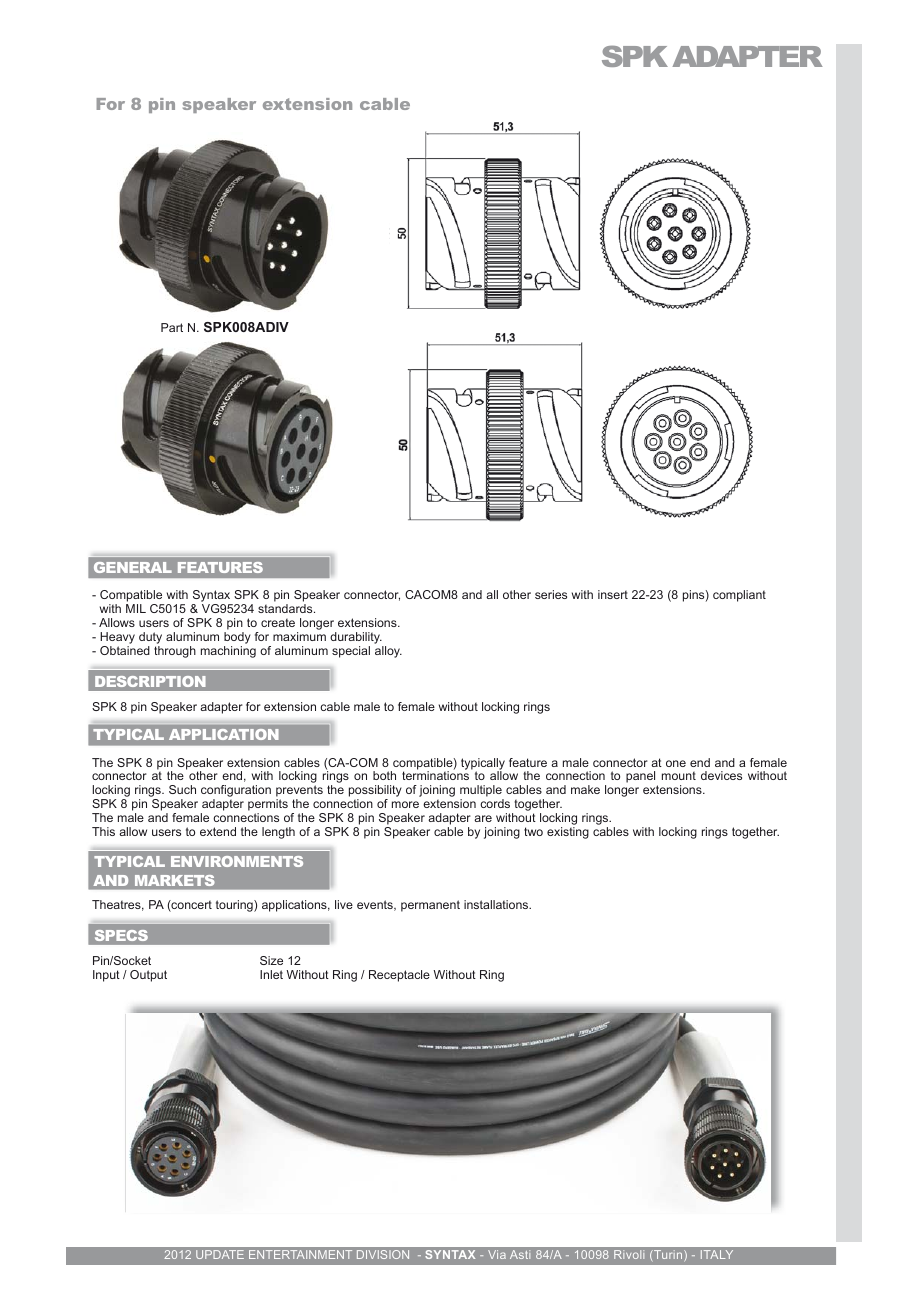 The height and width of the document is (1308, 924). I want to click on UPDATE, so click(220, 1254).
